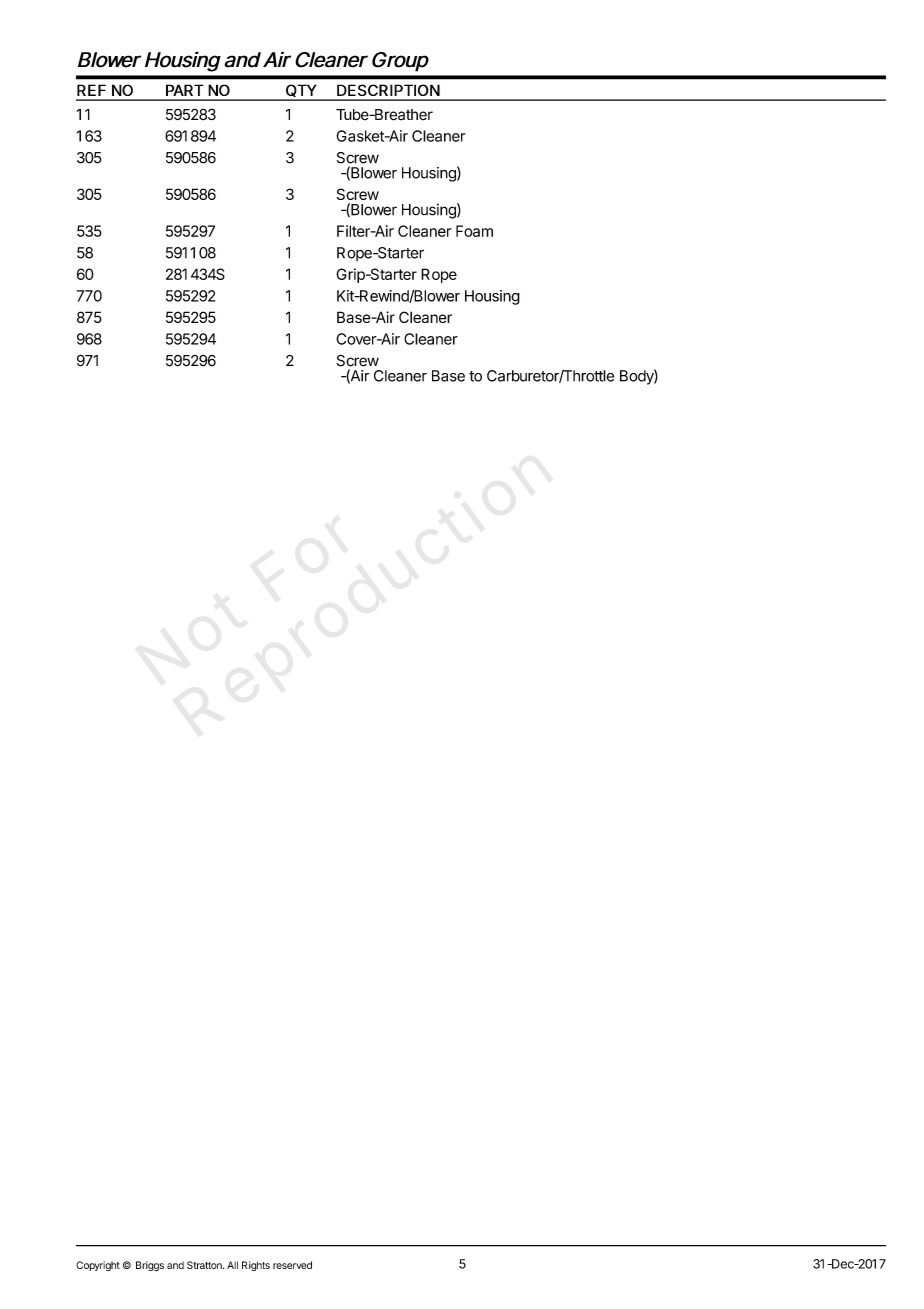 Image resolution: width=924 pixels, height=1309 pixels. Describe the element at coordinates (232, 1265) in the document. I see `All` at that location.
